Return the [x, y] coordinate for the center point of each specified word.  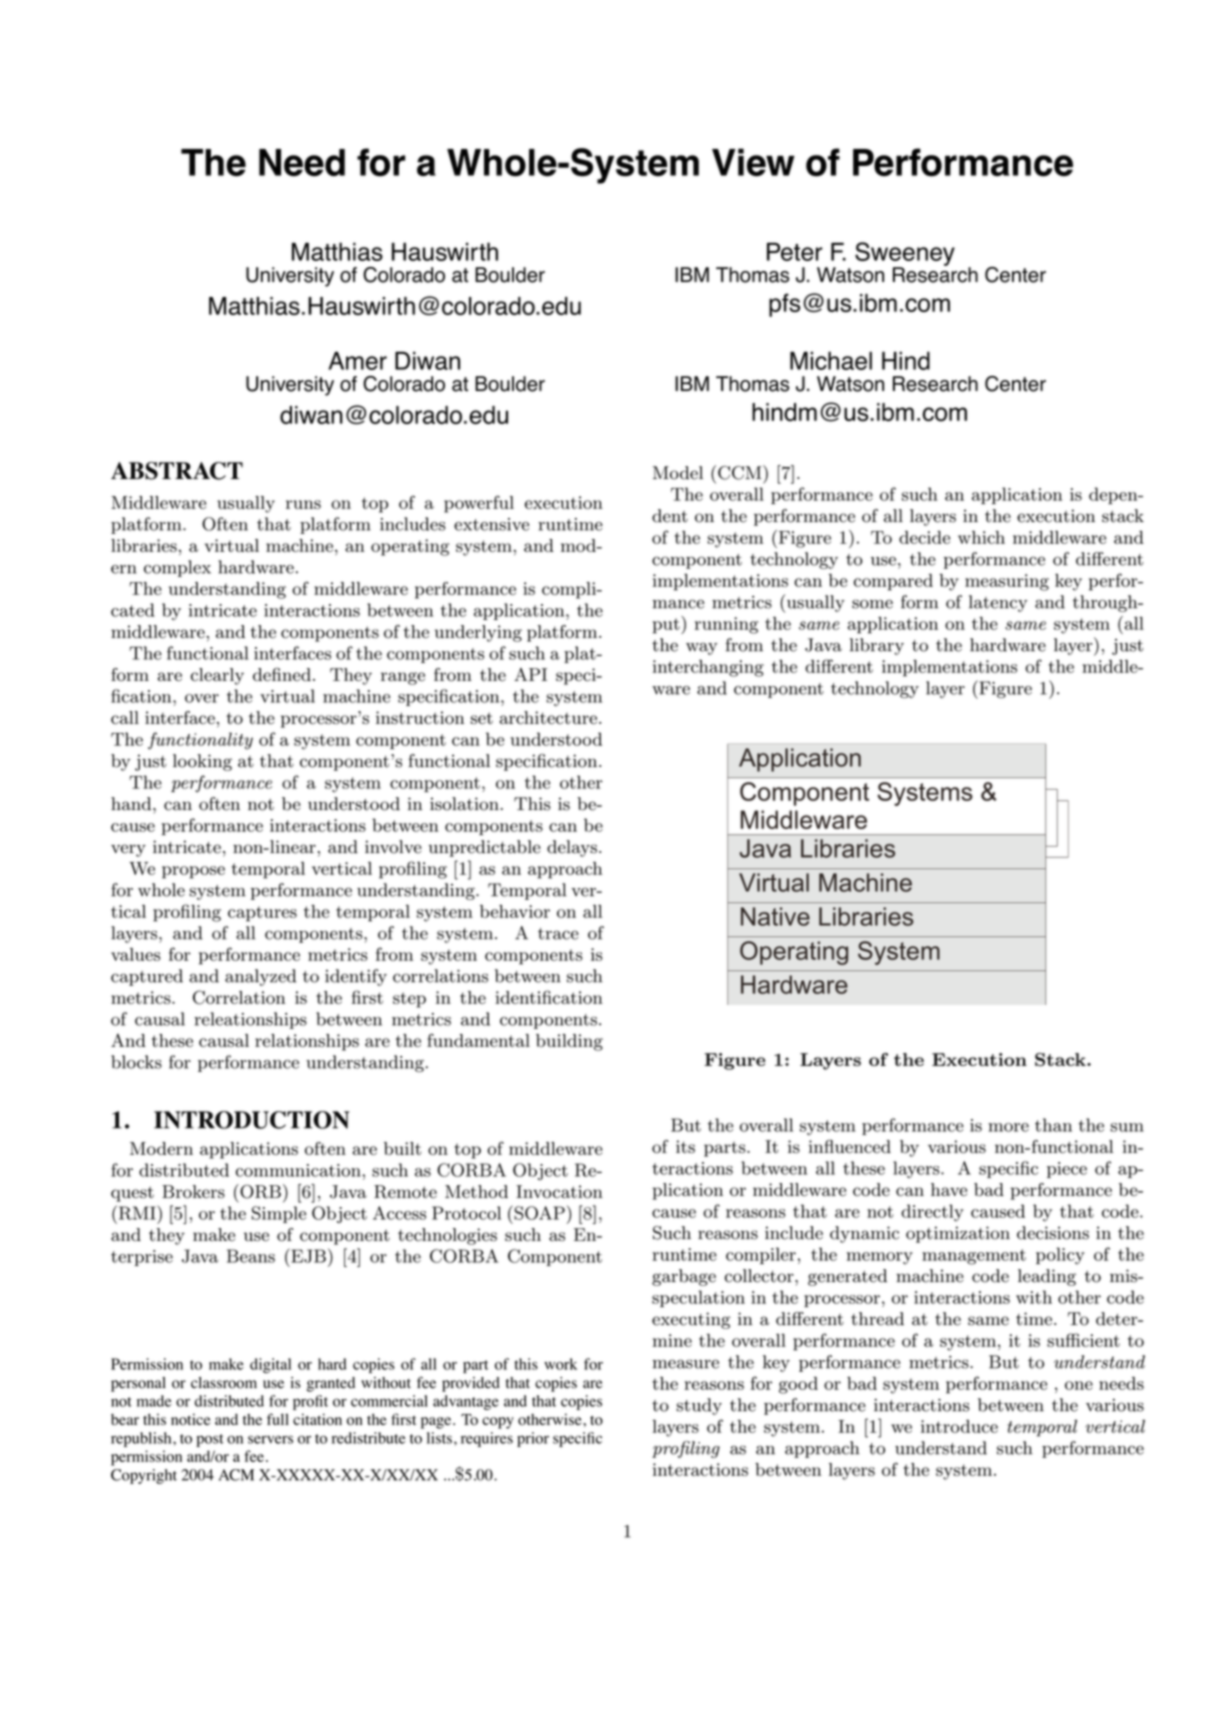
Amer [357, 361]
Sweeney [905, 255]
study [699, 1406]
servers [270, 1439]
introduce [959, 1426]
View [753, 162]
